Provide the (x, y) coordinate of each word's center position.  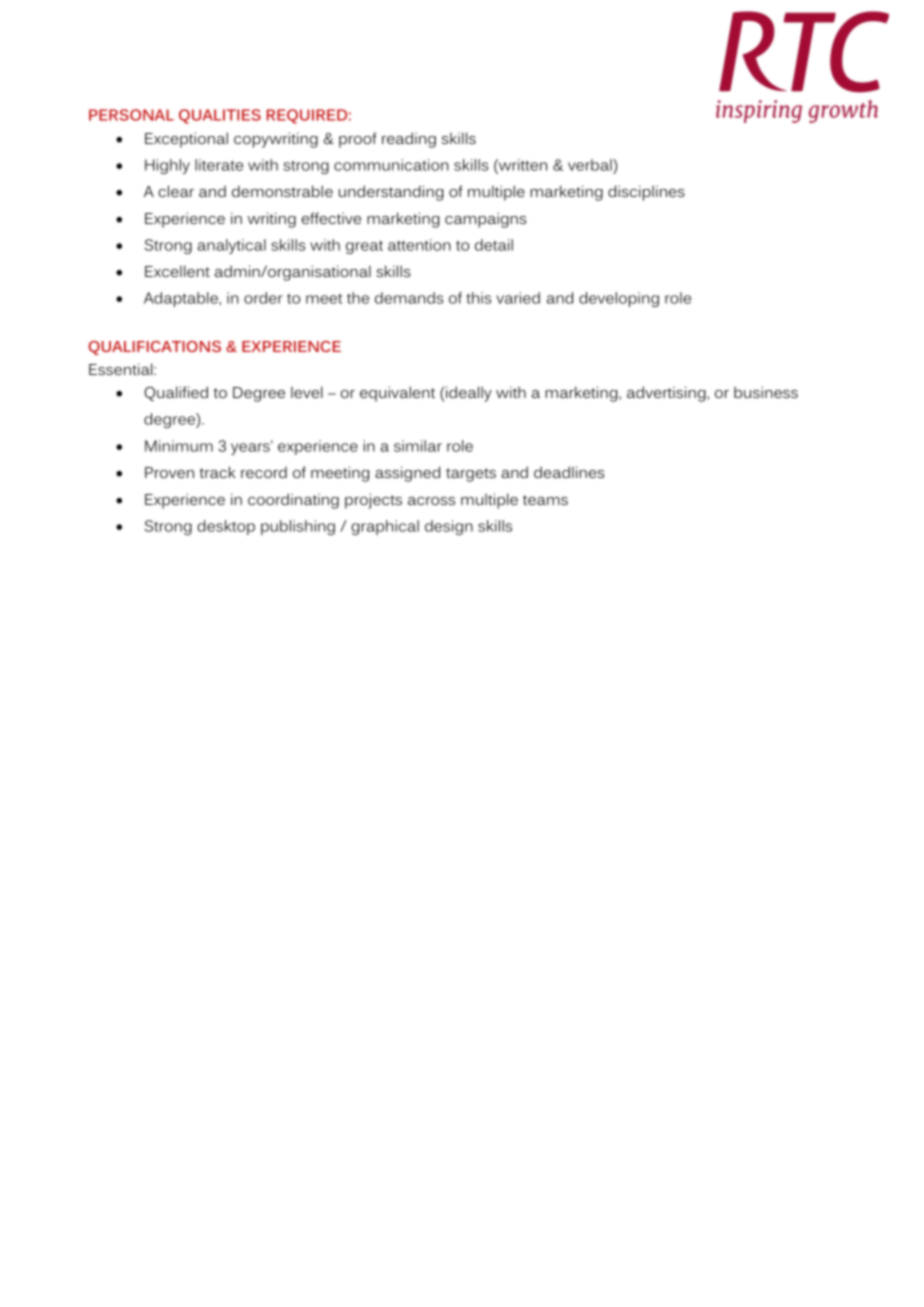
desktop (226, 527)
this (479, 298)
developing (619, 299)
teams (545, 500)
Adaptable (182, 299)
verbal (591, 165)
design (449, 527)
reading (409, 140)
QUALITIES (220, 116)
